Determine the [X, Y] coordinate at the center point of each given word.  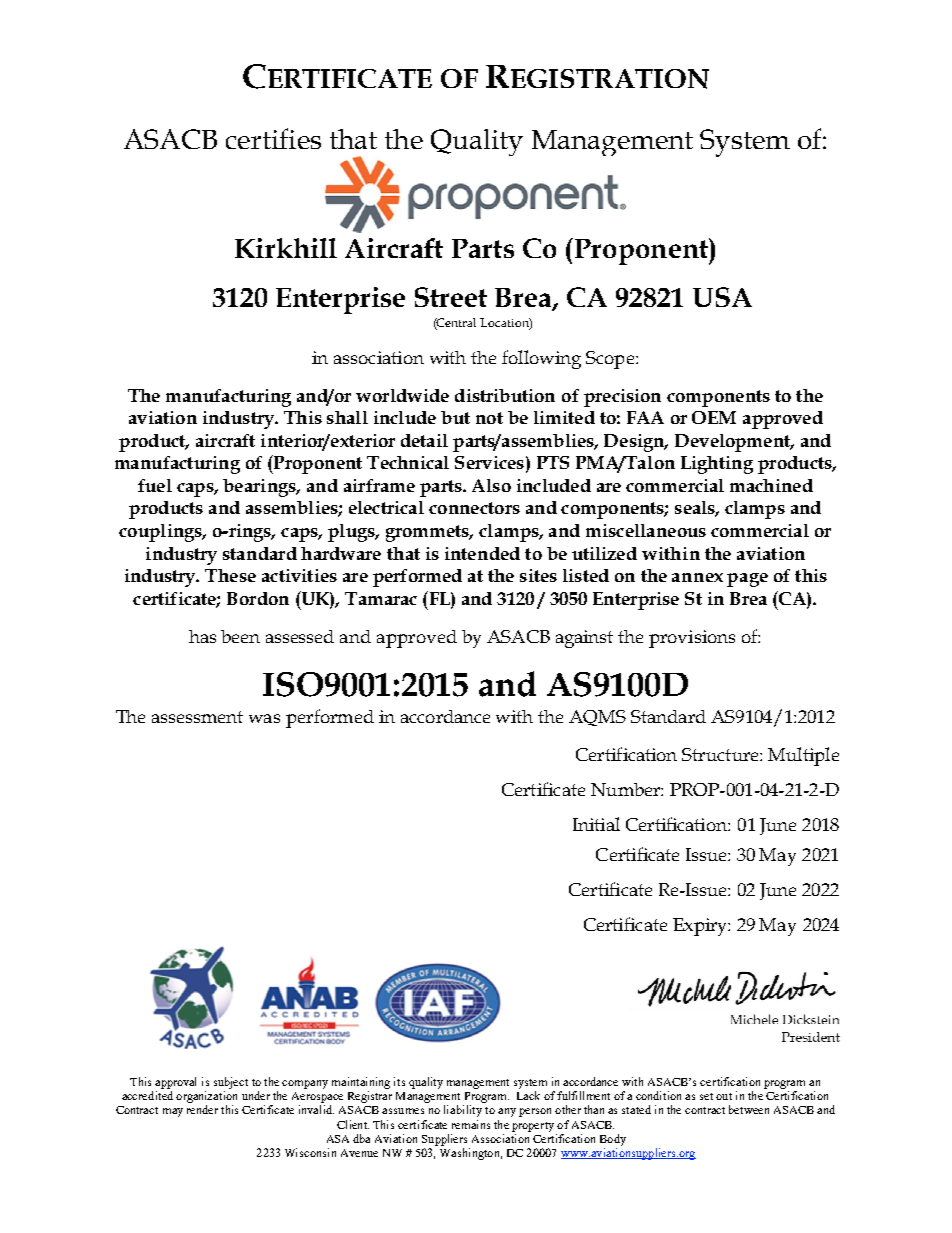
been [240, 636]
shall [347, 417]
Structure [721, 754]
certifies [273, 138]
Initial [596, 824]
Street [451, 297]
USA [722, 297]
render [202, 1109]
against [584, 639]
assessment [197, 717]
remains [471, 1124]
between [749, 1109]
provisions [692, 639]
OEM [714, 417]
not [489, 418]
